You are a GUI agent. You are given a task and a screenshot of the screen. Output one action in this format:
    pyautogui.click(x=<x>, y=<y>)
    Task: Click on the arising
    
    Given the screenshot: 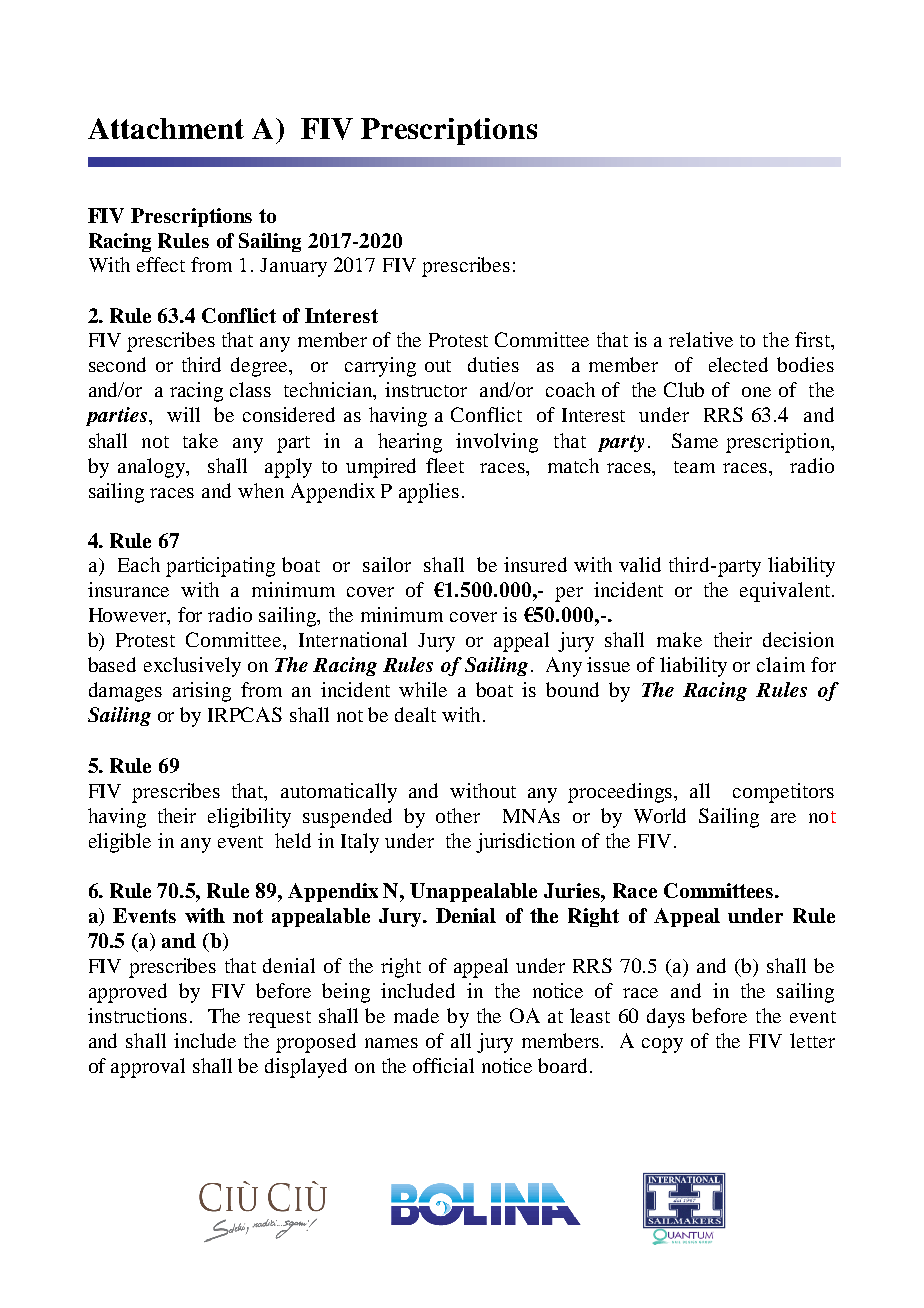 What is the action you would take?
    pyautogui.click(x=202, y=692)
